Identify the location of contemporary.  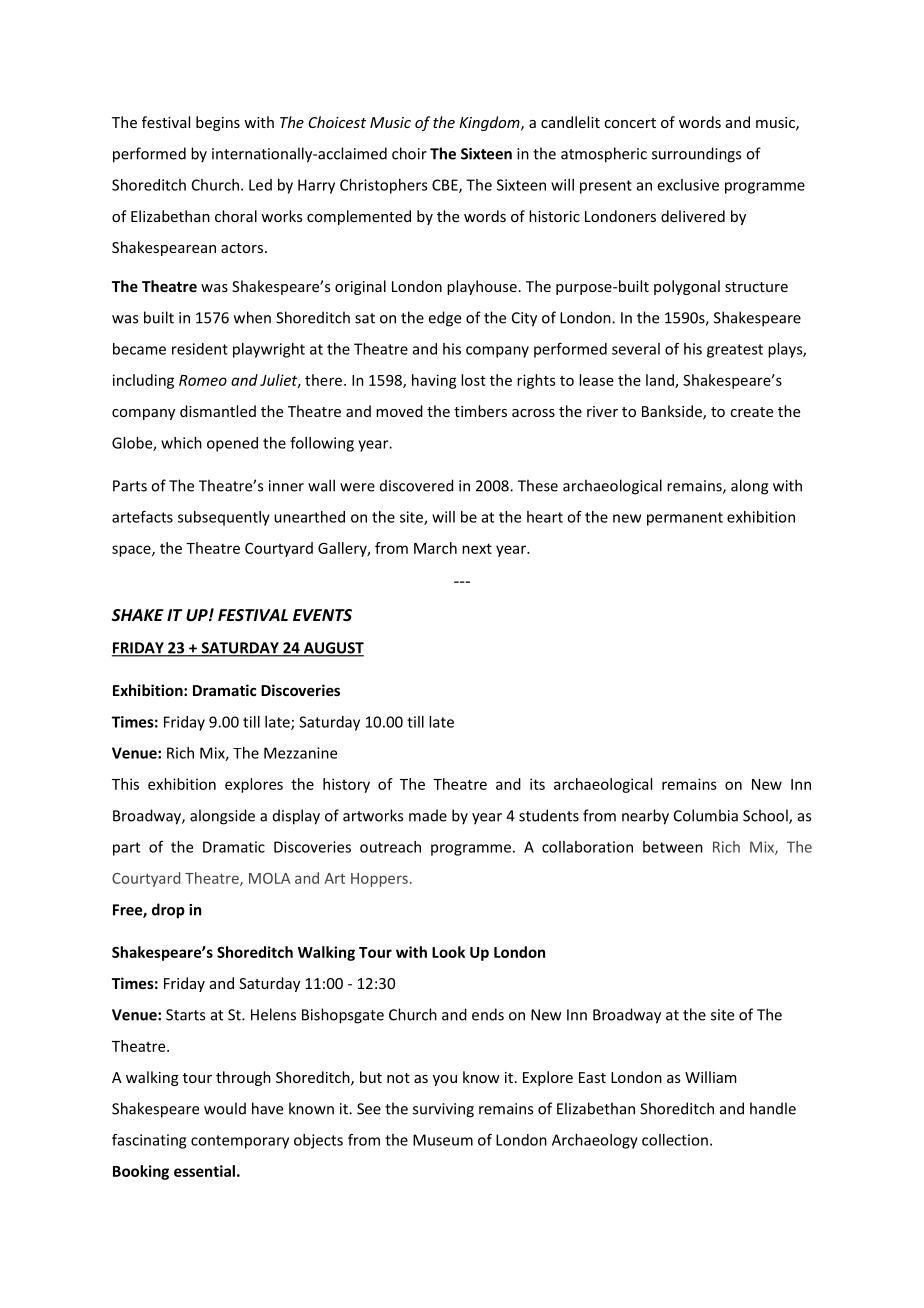
(240, 1142).
